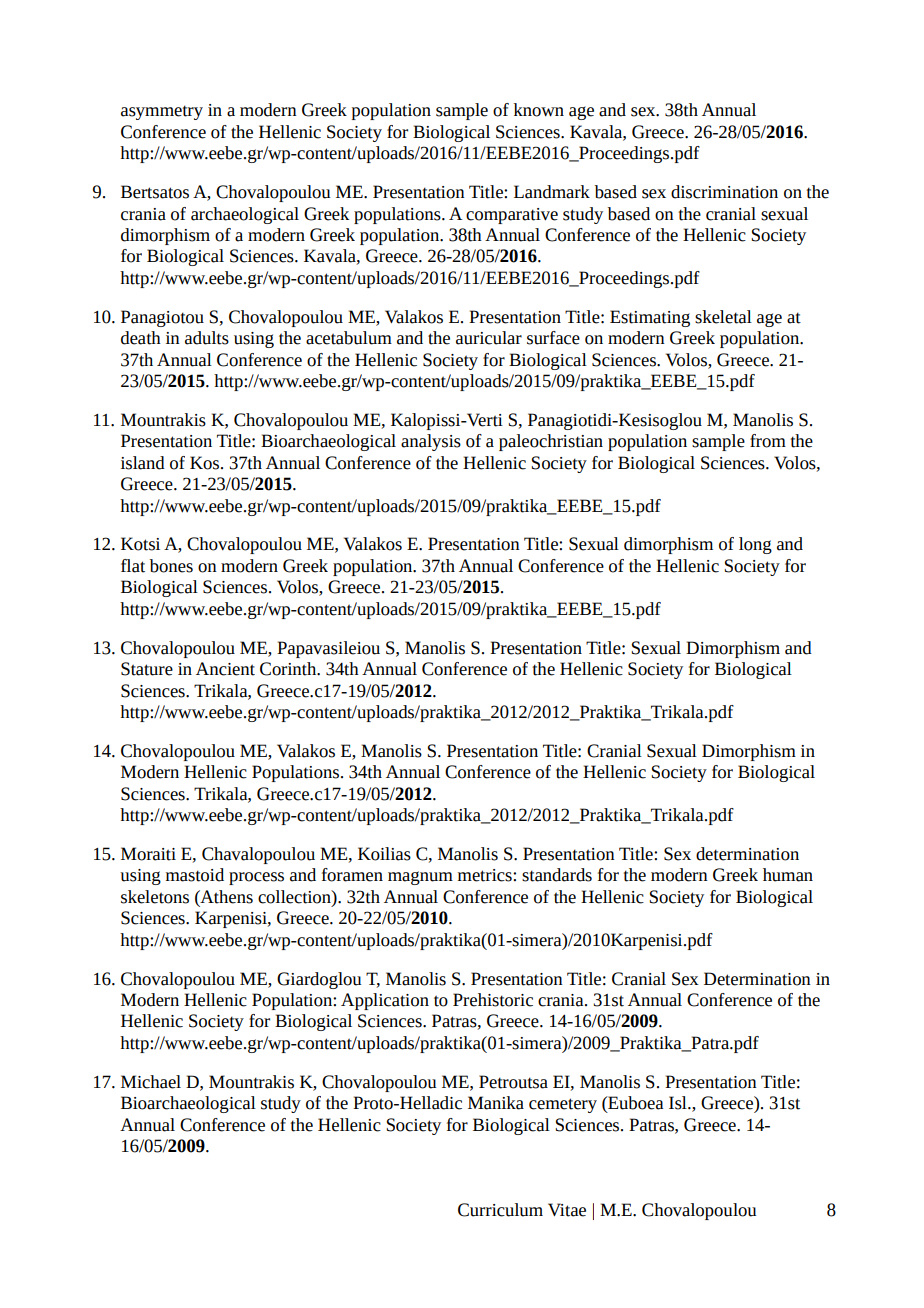 The image size is (924, 1308). What do you see at coordinates (768, 441) in the screenshot?
I see `from` at bounding box center [768, 441].
